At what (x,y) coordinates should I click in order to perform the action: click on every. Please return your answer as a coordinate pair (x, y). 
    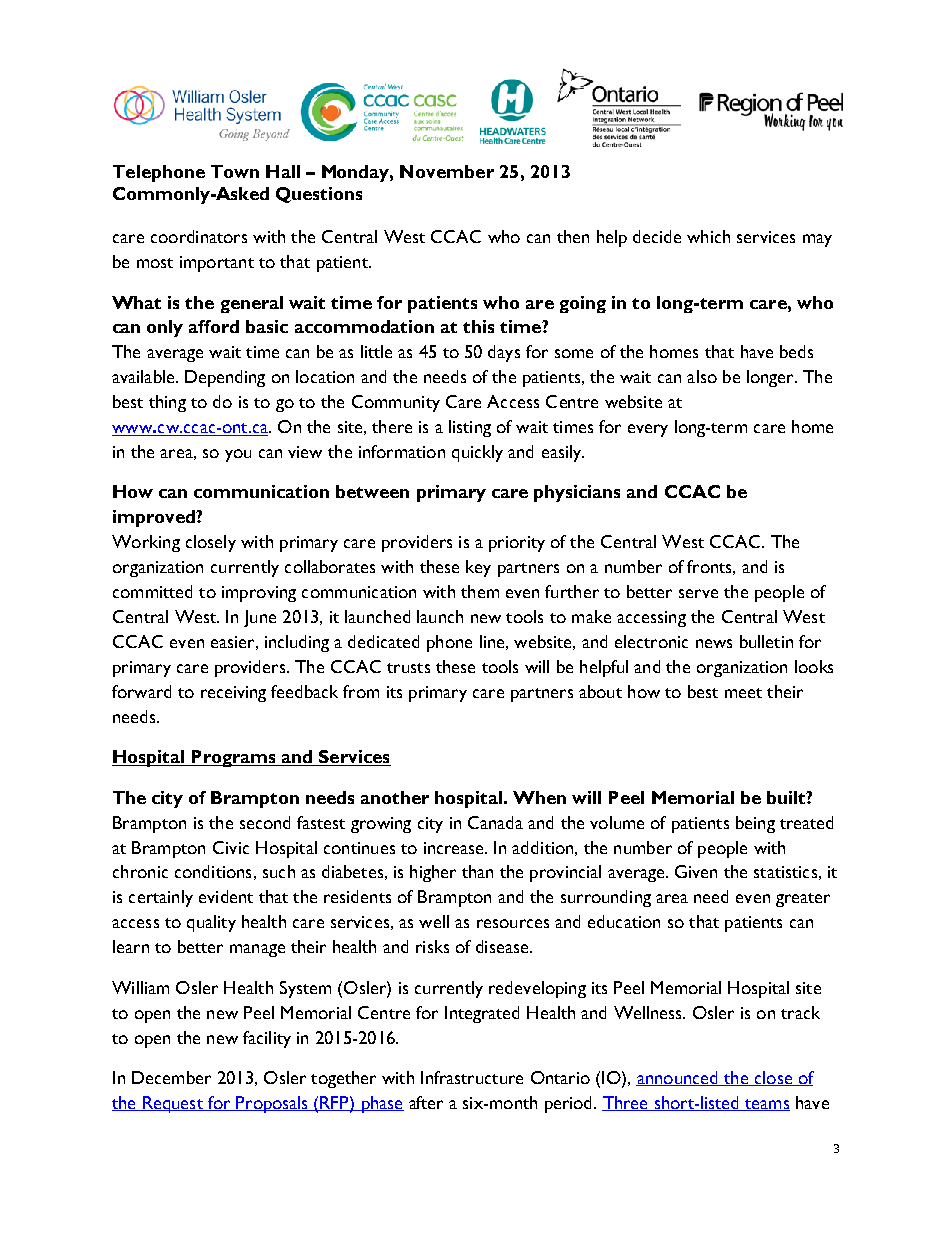
    Looking at the image, I should click on (648, 430).
